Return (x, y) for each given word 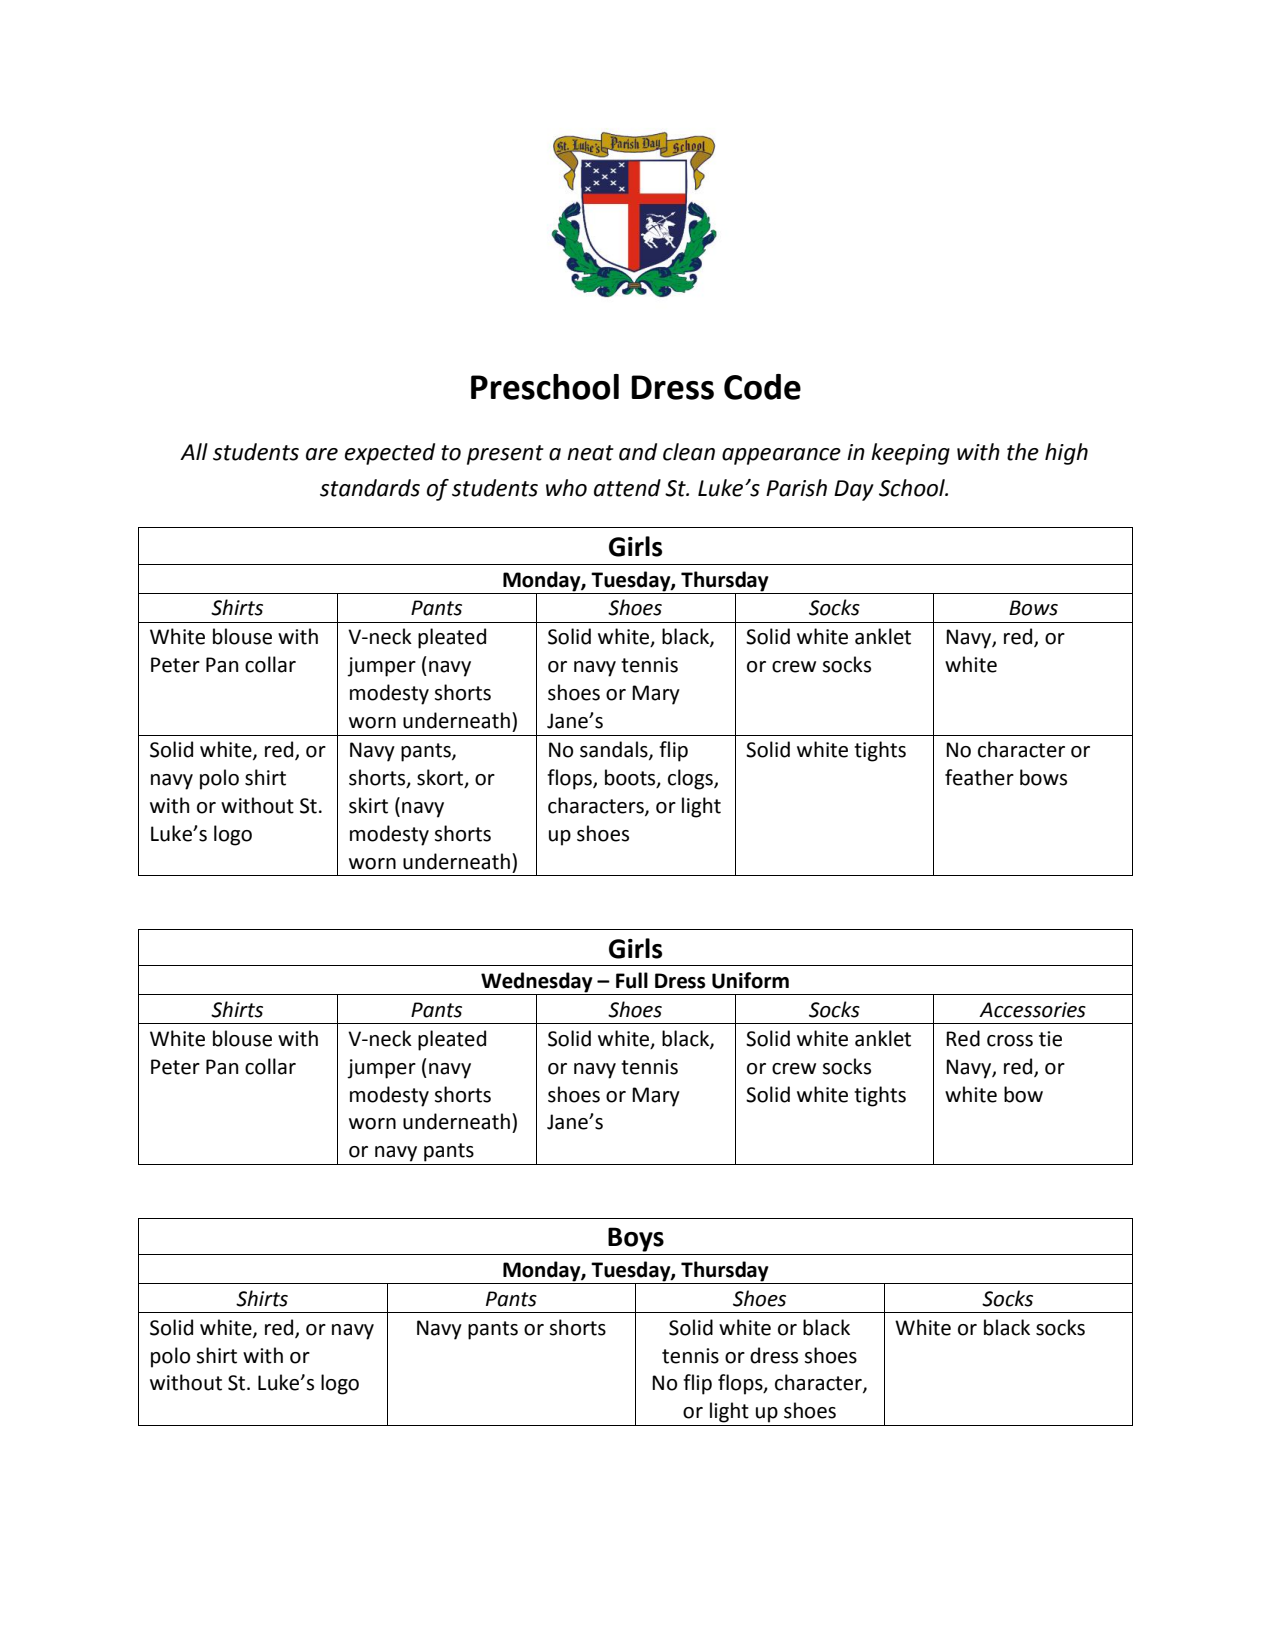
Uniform (750, 980)
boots (631, 778)
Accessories (1032, 1010)
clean (689, 452)
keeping (910, 454)
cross (1010, 1041)
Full (632, 980)
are (322, 454)
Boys (636, 1239)
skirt (368, 805)
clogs (691, 779)
